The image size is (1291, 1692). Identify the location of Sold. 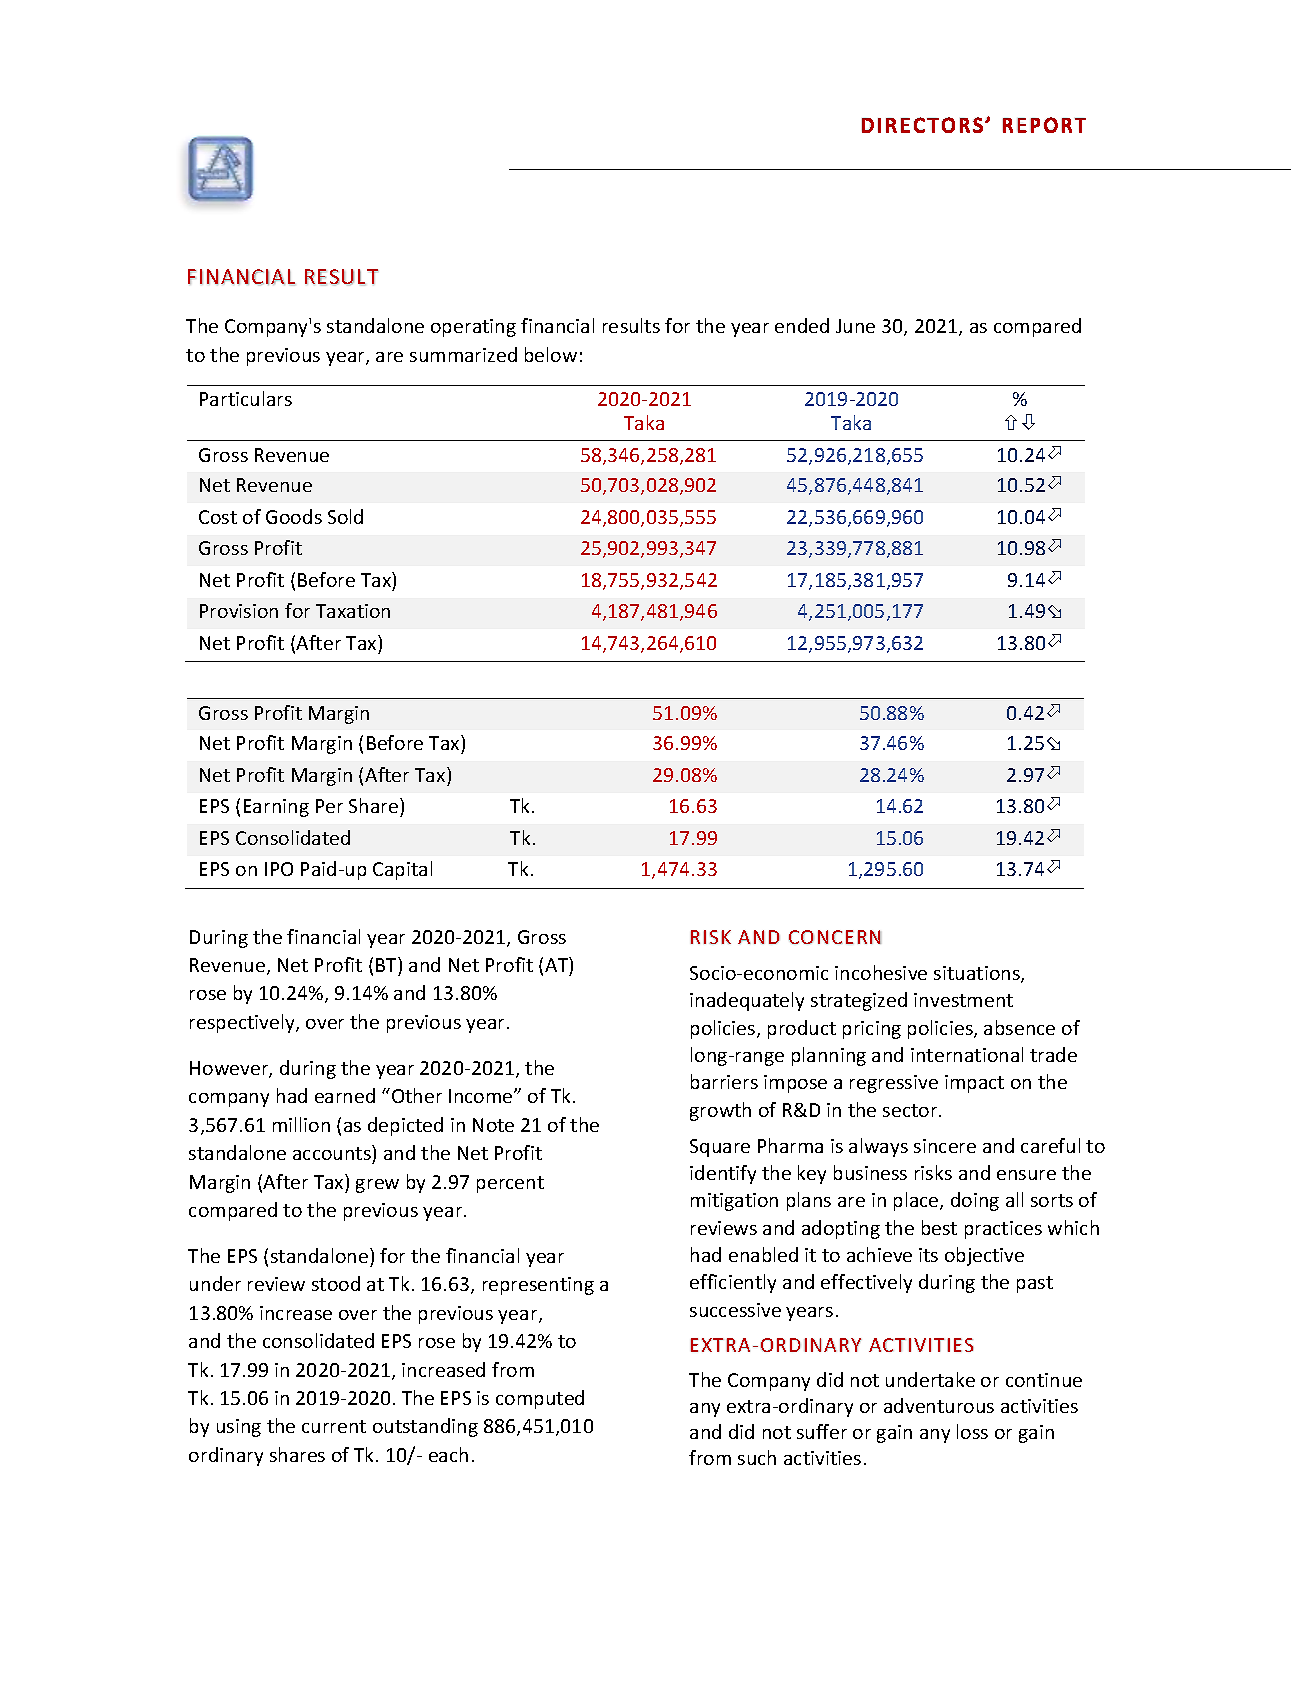
(345, 516).
